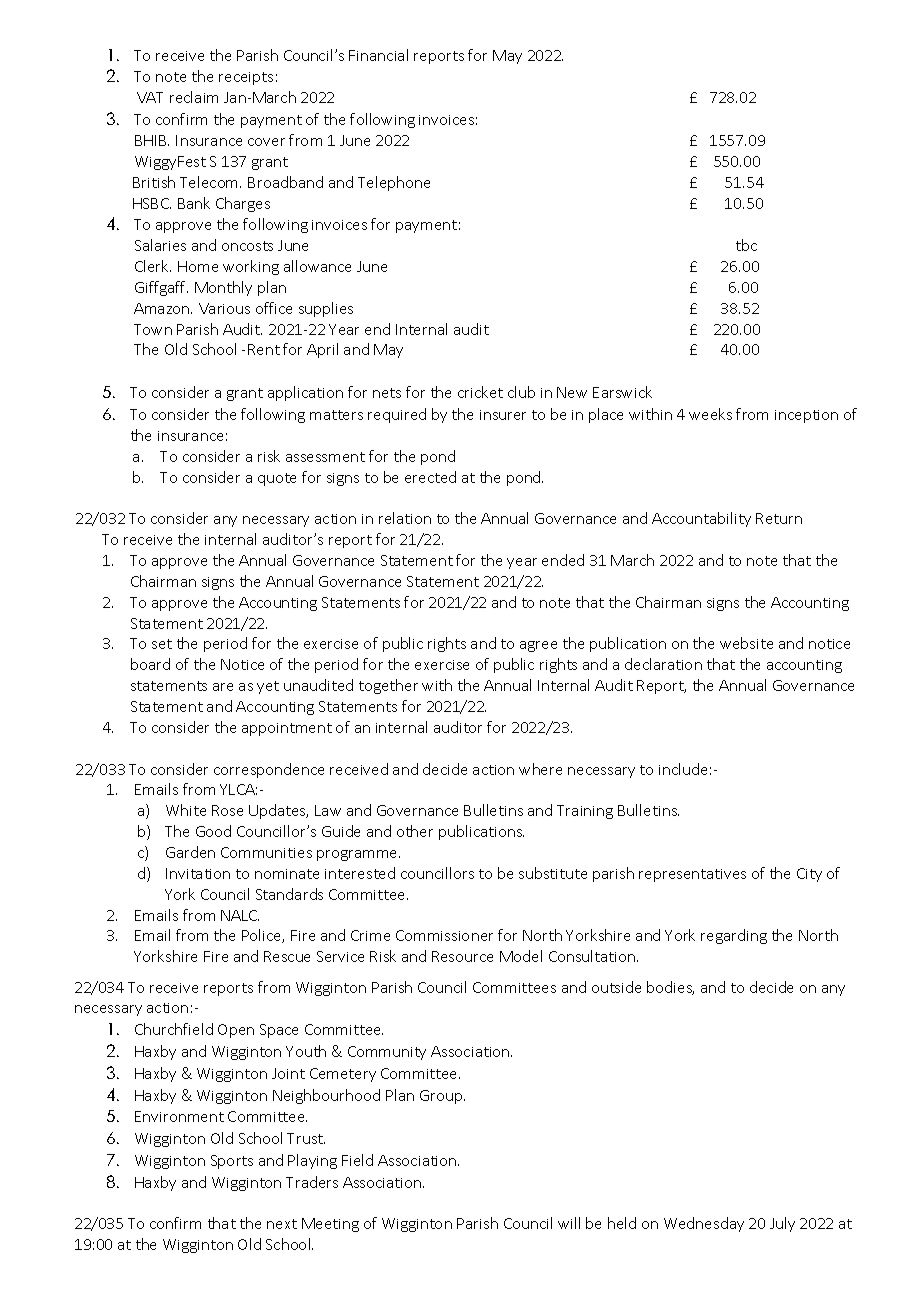  Describe the element at coordinates (746, 643) in the page. I see `website` at that location.
